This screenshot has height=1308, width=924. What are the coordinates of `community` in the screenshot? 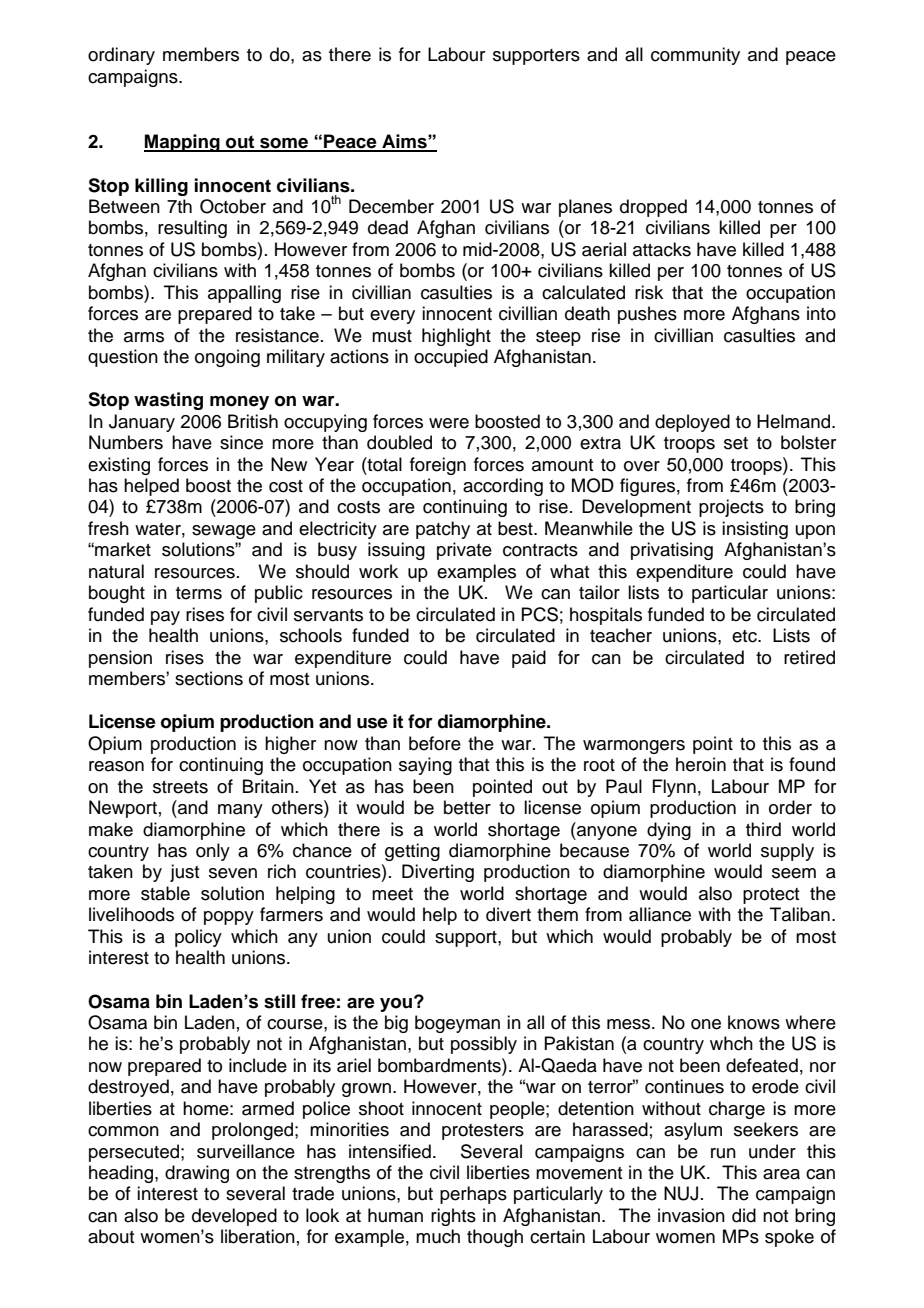 It's located at (695, 56).
